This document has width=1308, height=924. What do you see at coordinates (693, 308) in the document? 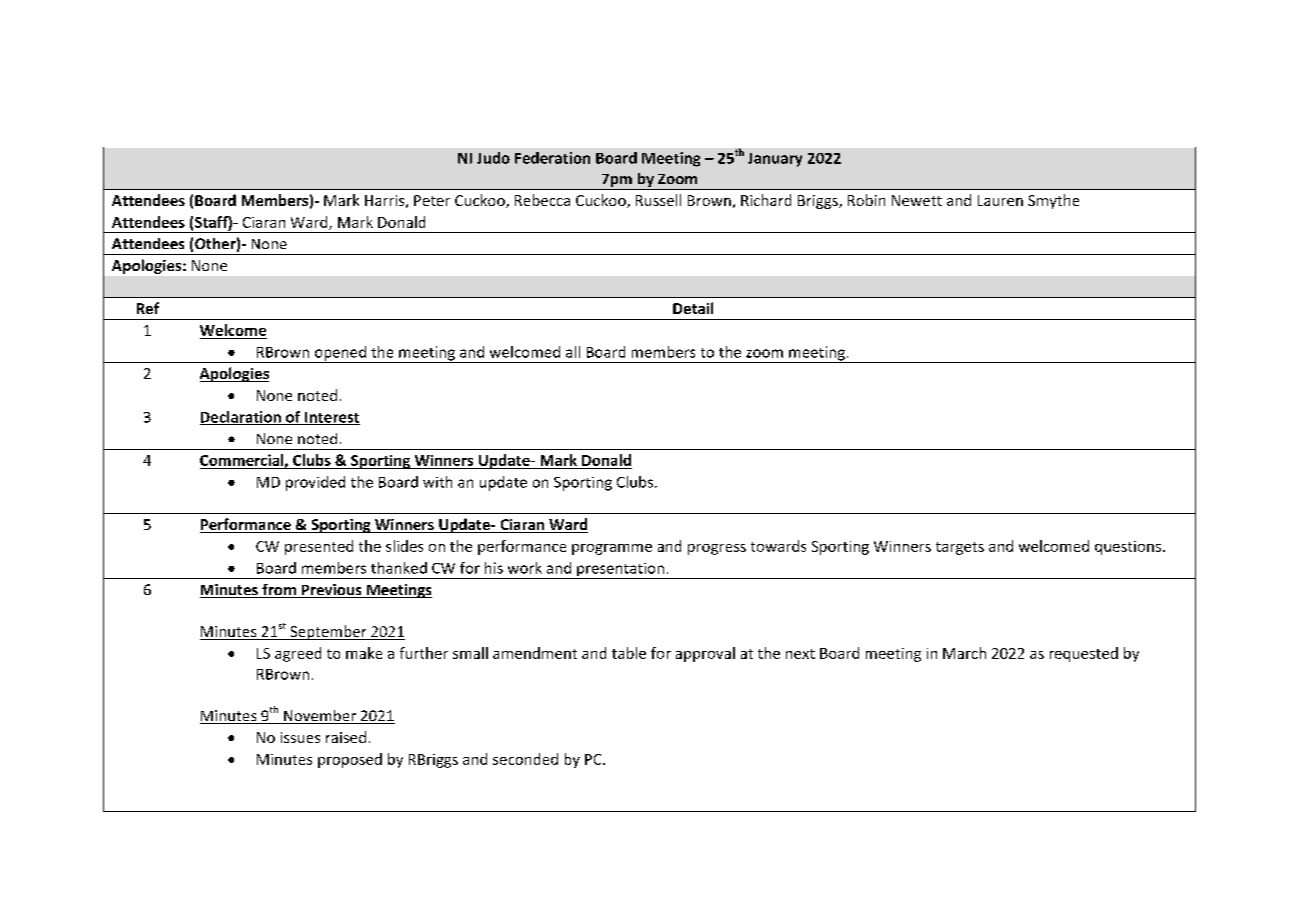
I see `Detail` at bounding box center [693, 308].
